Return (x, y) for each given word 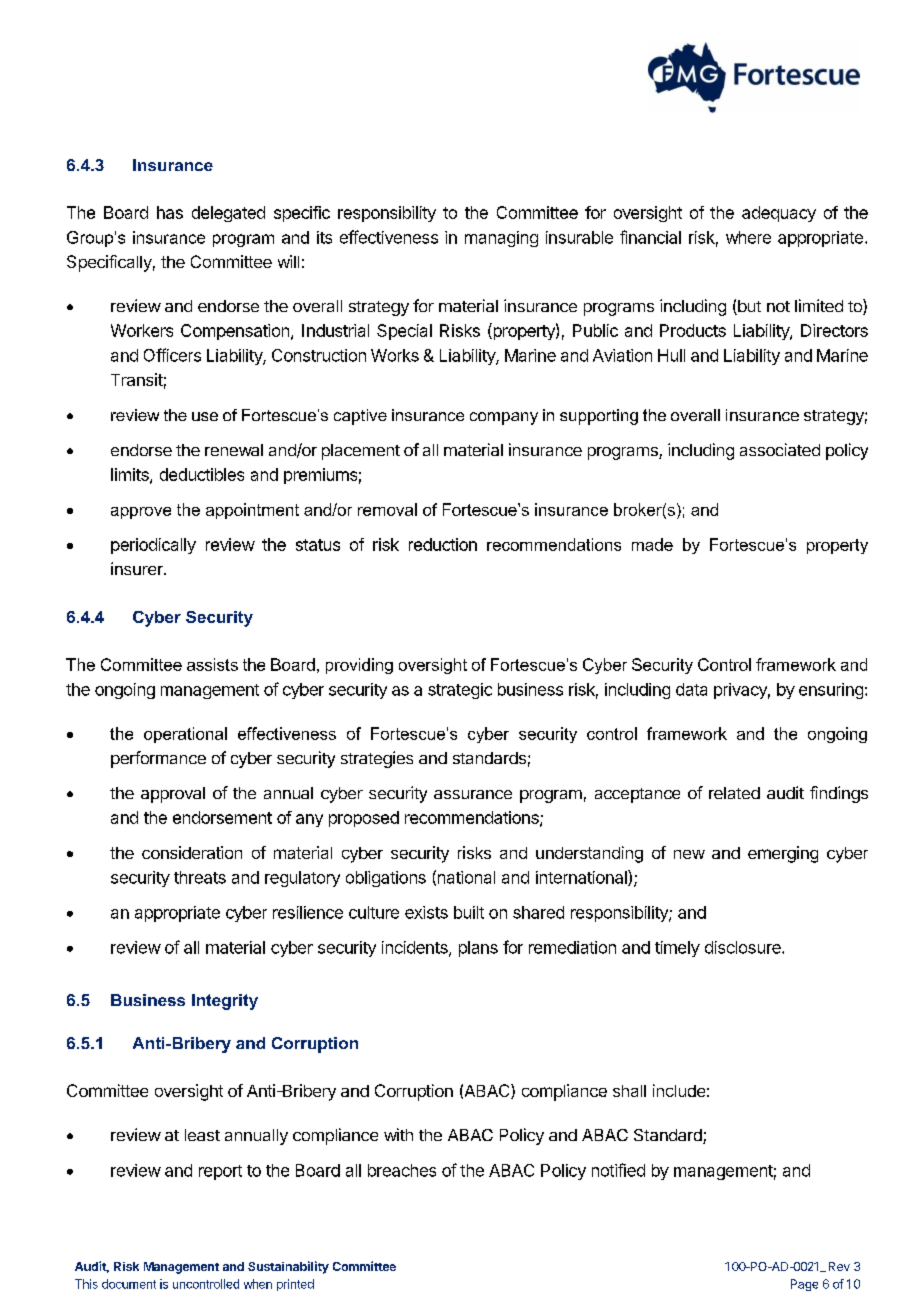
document (129, 1284)
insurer (138, 568)
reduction (443, 544)
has (170, 212)
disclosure (744, 947)
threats (200, 877)
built (469, 912)
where (748, 237)
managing (501, 239)
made (652, 544)
